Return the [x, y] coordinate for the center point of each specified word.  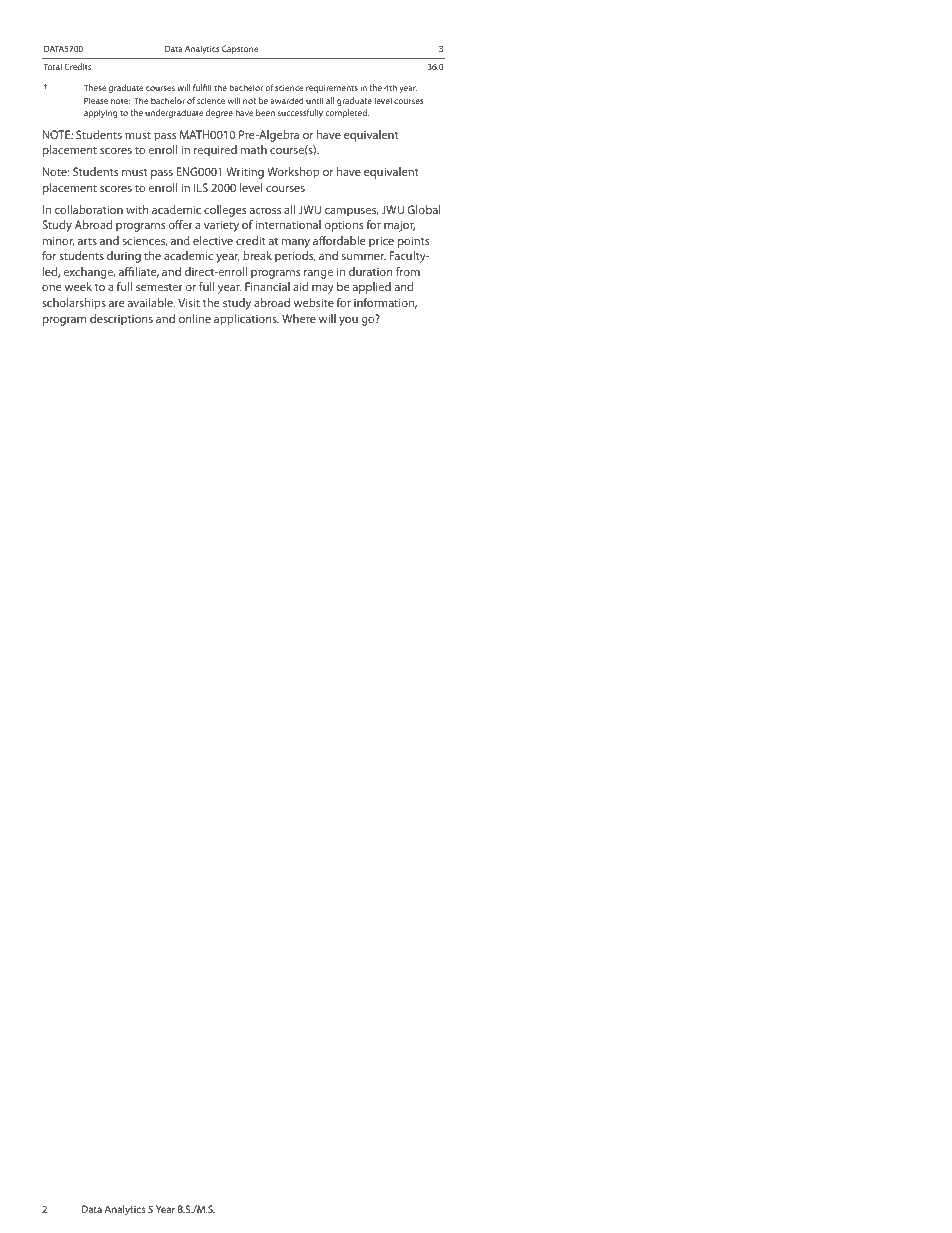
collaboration [89, 209]
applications [246, 320]
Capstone [240, 49]
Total [53, 66]
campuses [351, 212]
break [257, 255]
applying [101, 113]
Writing [245, 173]
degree [219, 113]
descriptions [121, 320]
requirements [332, 89]
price [381, 242]
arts [87, 241]
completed [347, 113]
